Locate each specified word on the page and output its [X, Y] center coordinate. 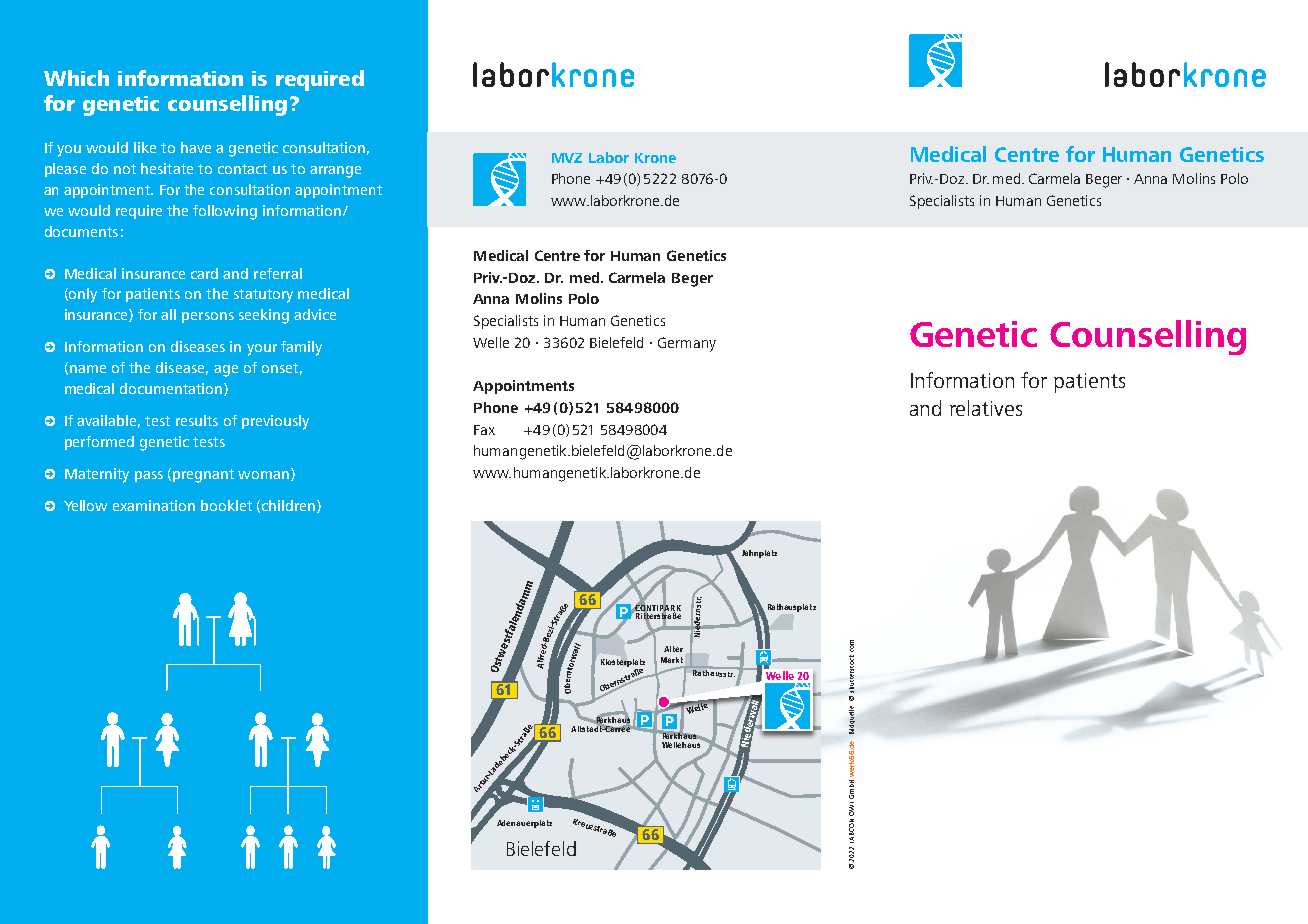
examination [154, 505]
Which [76, 78]
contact [242, 169]
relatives [986, 408]
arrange [335, 172]
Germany [687, 344]
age [226, 371]
